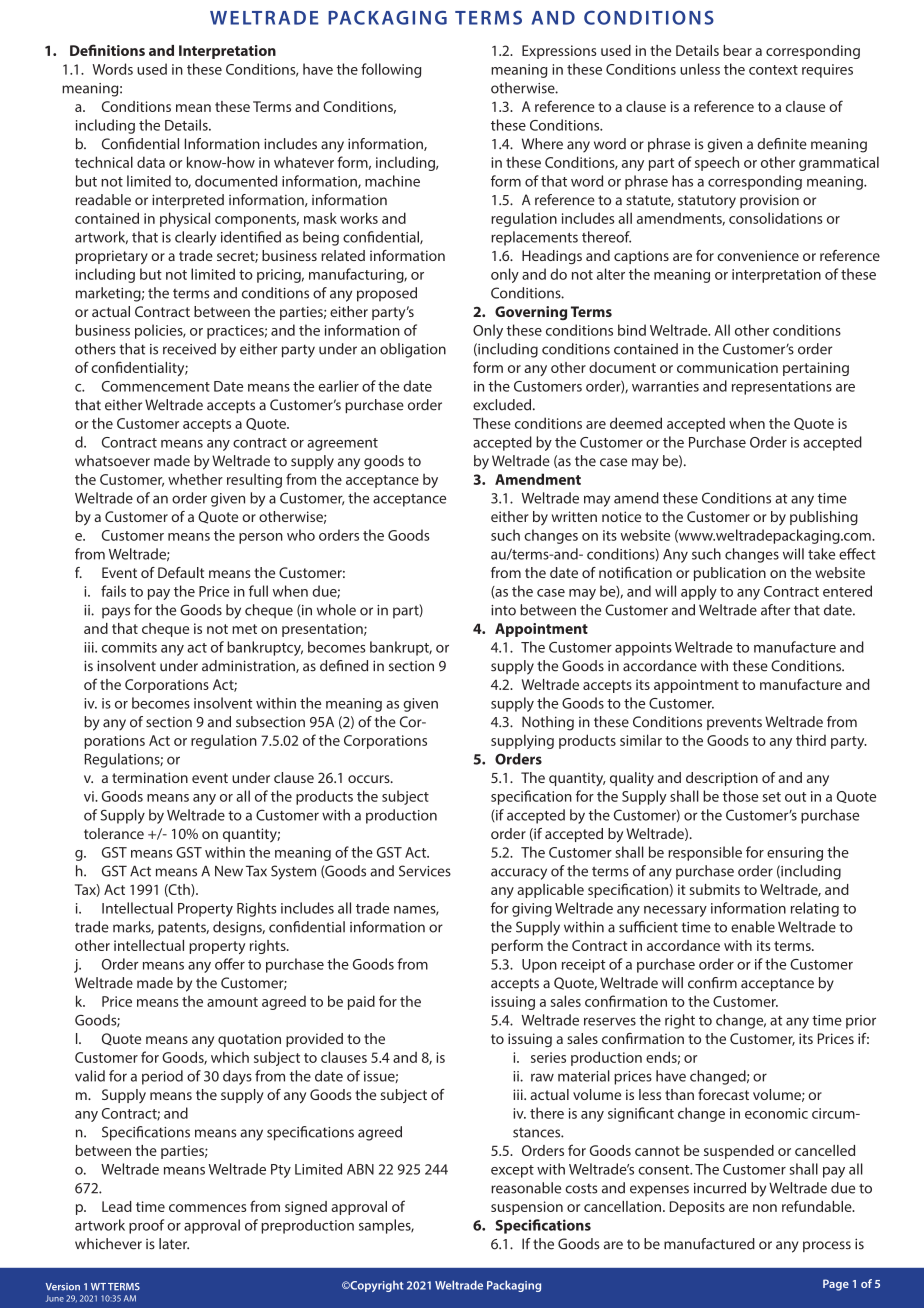  Describe the element at coordinates (772, 797) in the image. I see `set` at that location.
